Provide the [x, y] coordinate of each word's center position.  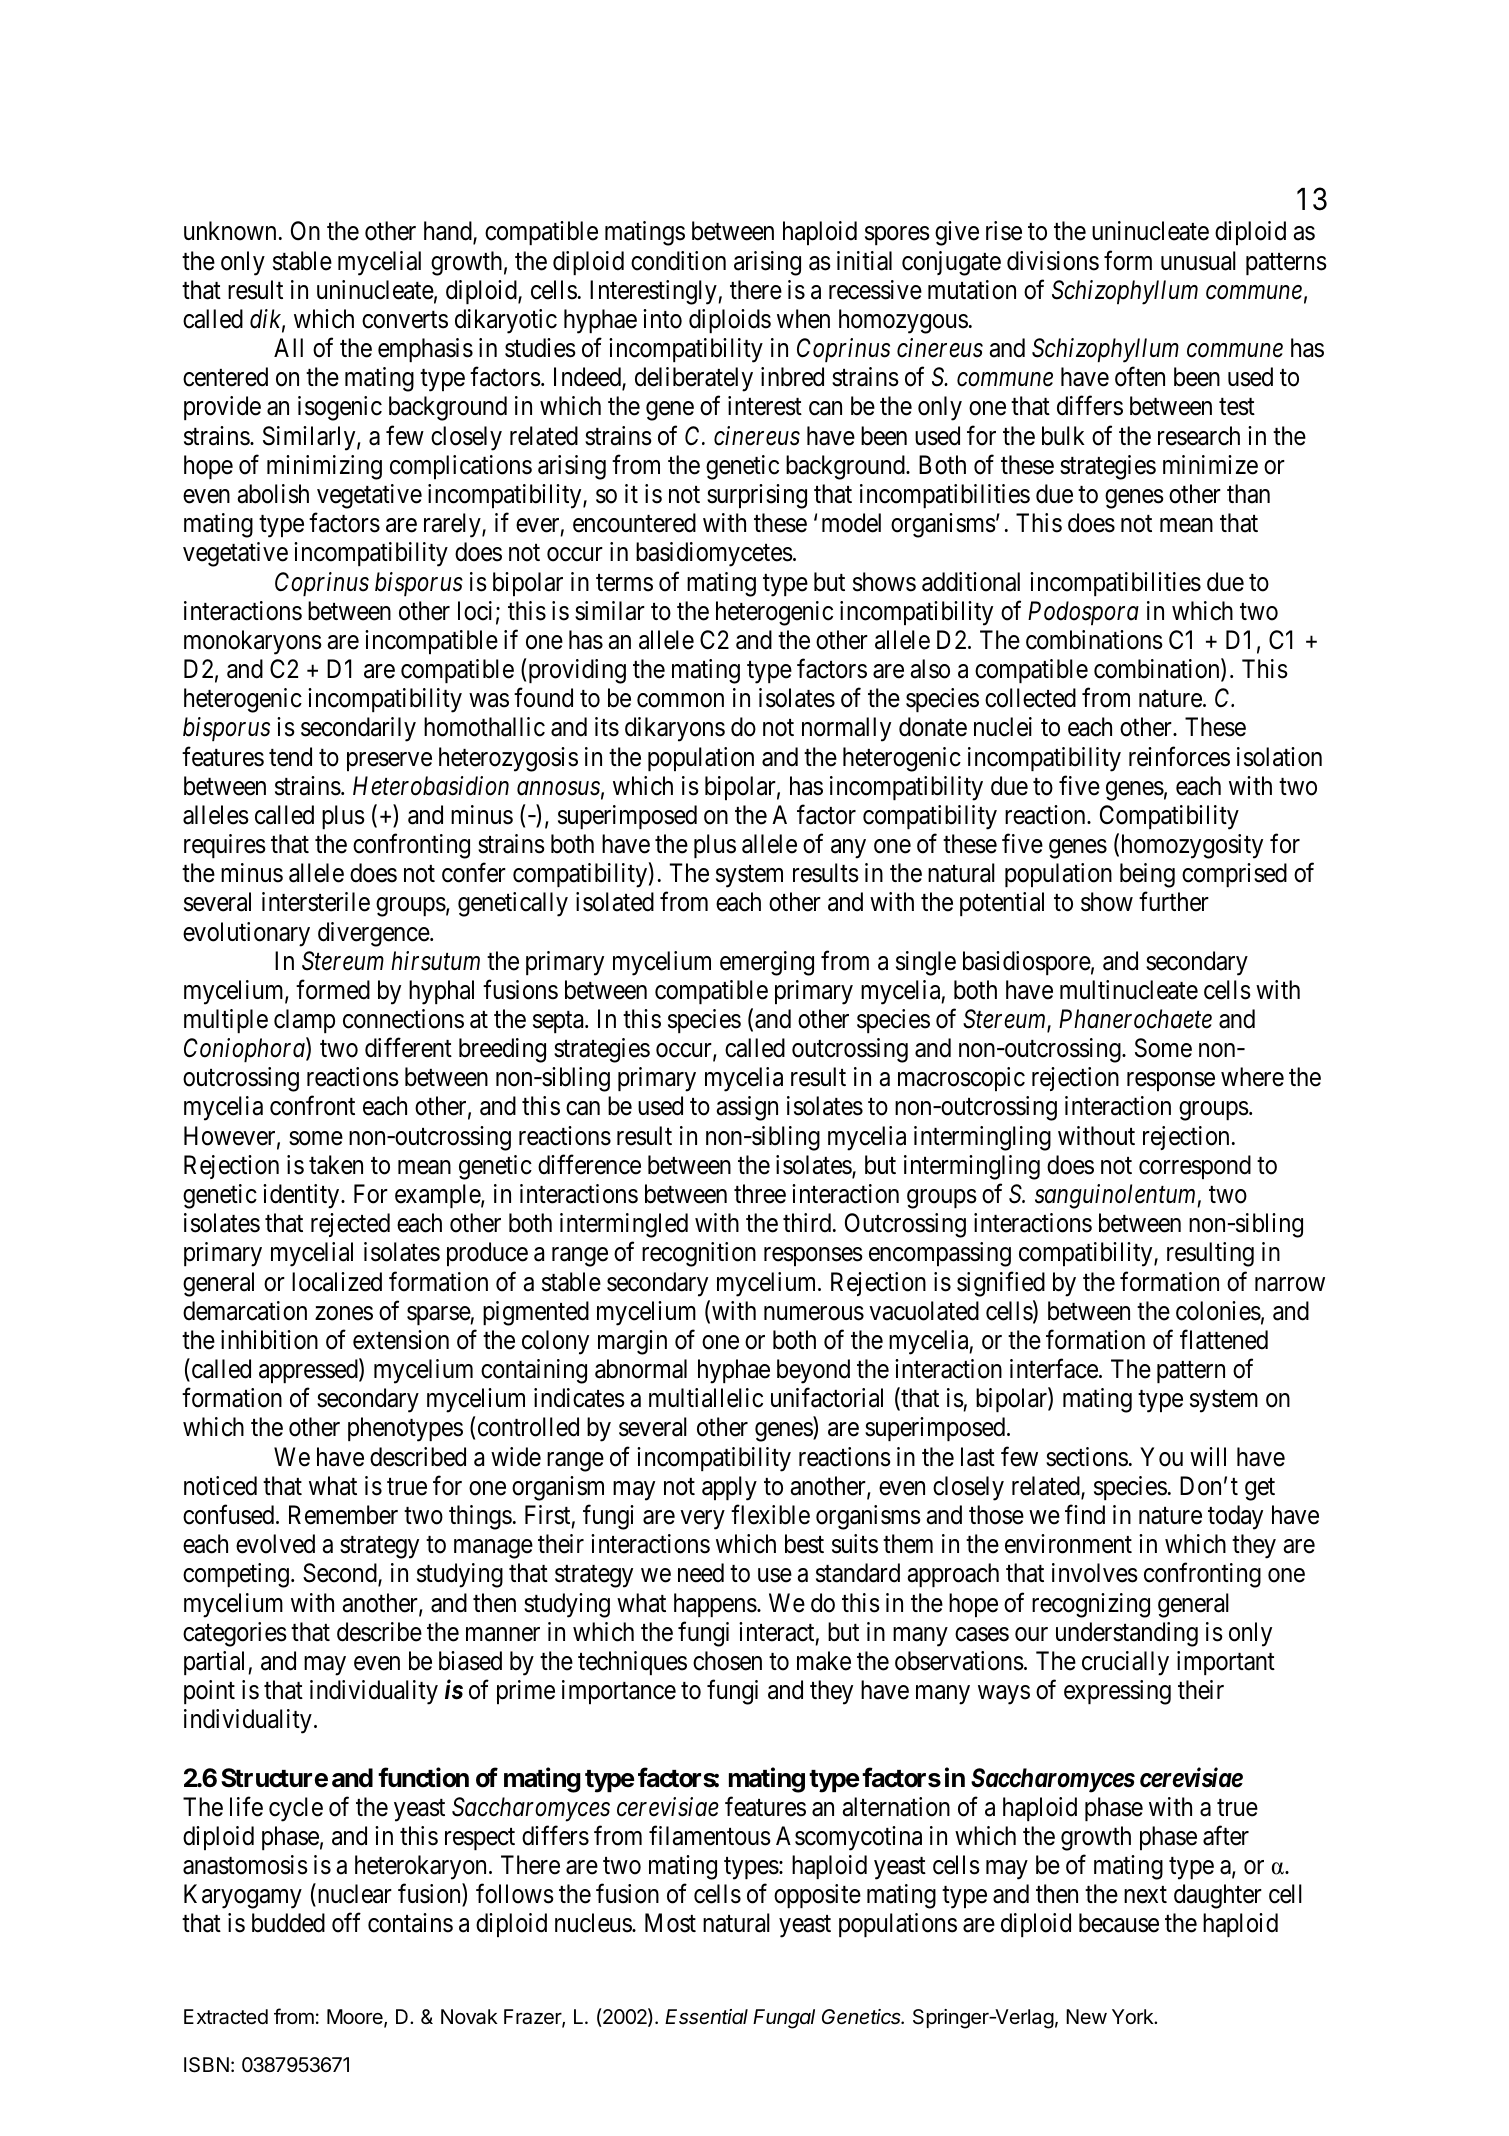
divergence [374, 934]
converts [405, 320]
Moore [356, 2018]
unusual [1198, 261]
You [1161, 1457]
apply [729, 1488]
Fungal [784, 2019]
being [1147, 875]
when [803, 319]
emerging [767, 963]
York [1134, 2016]
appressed [309, 1371]
